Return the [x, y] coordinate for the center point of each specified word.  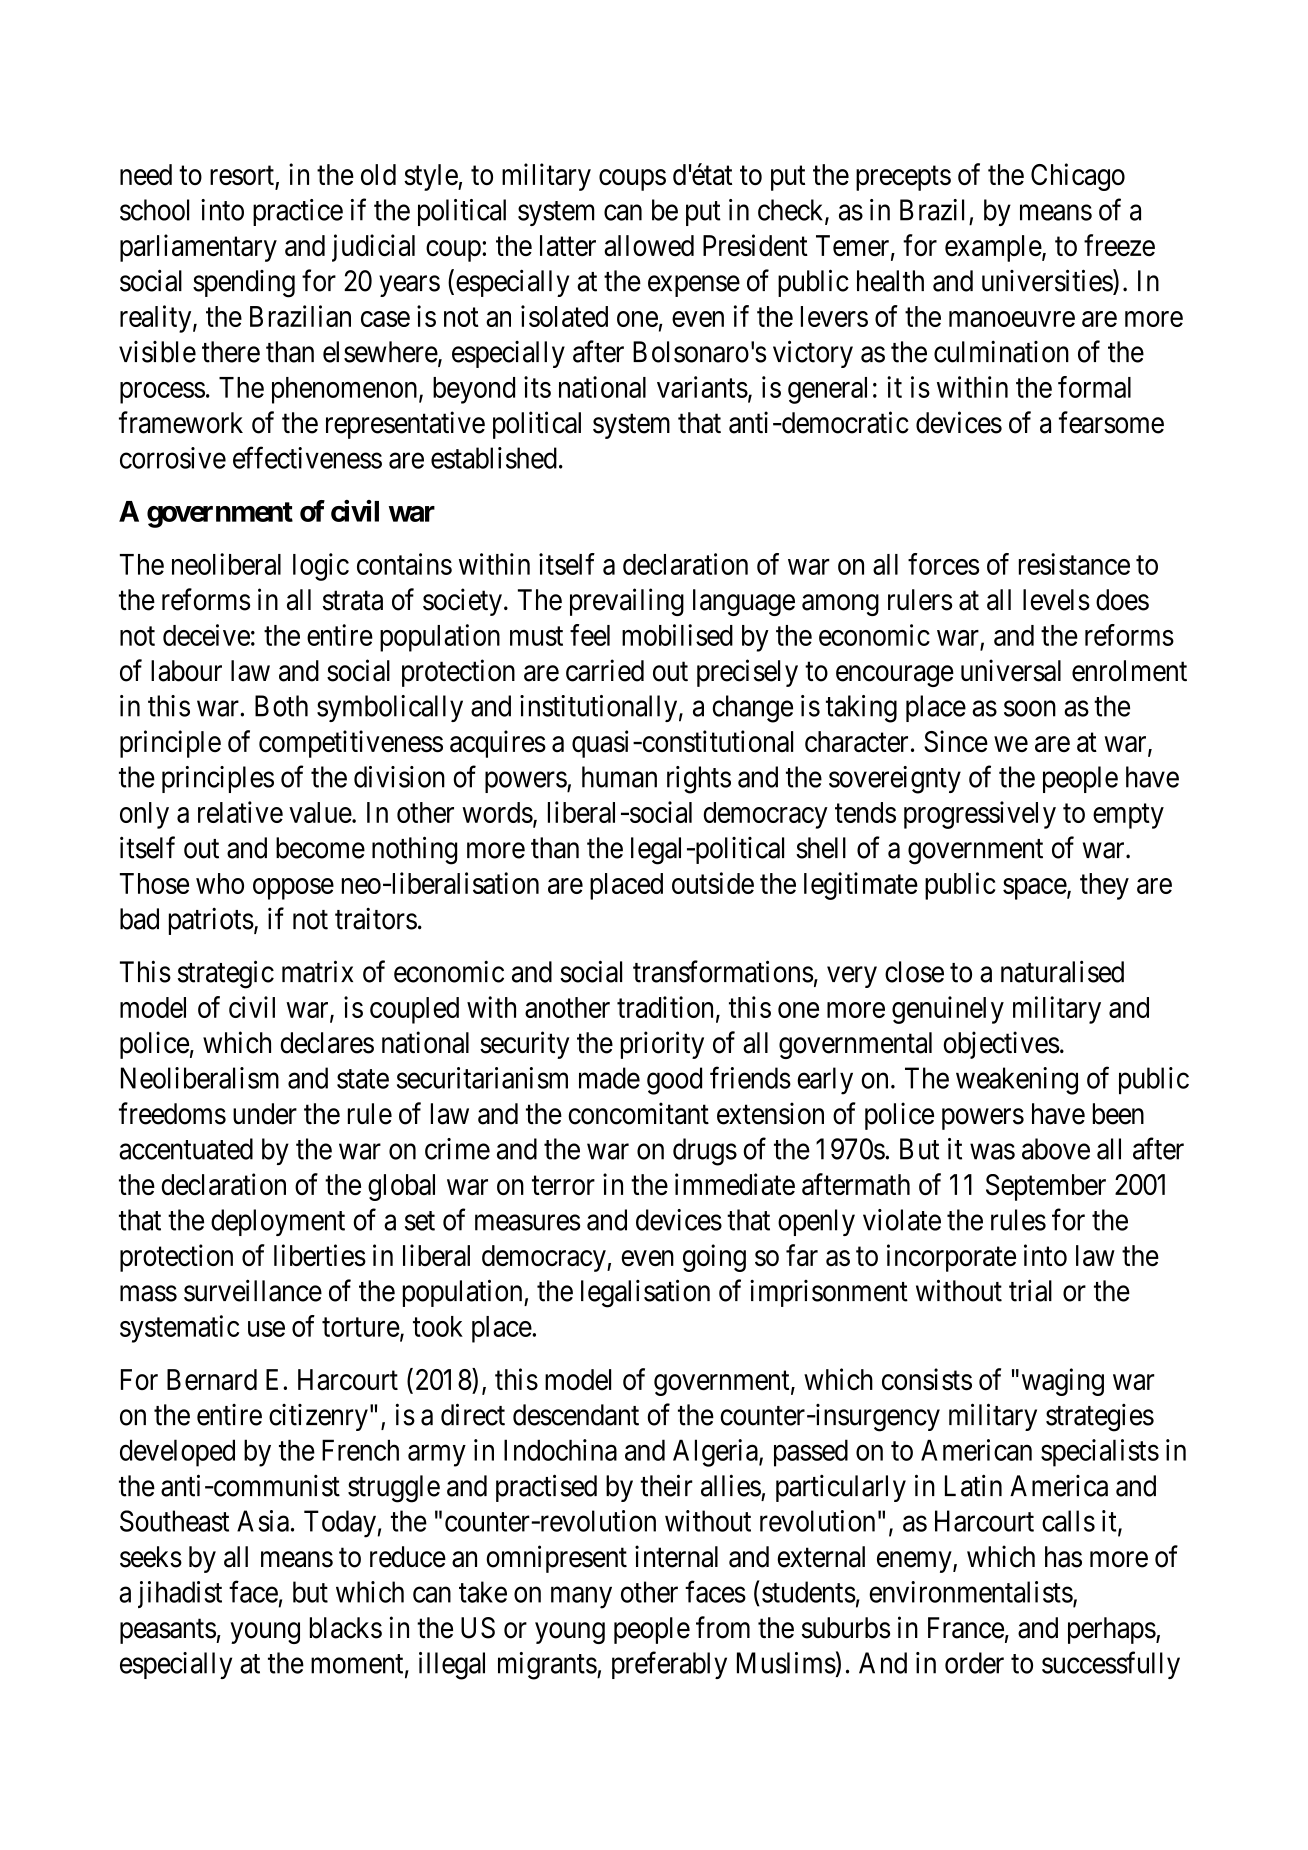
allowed [649, 246]
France [966, 1628]
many [581, 1598]
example [993, 248]
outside [713, 883]
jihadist [180, 1594]
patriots [211, 921]
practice [298, 212]
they [1104, 886]
